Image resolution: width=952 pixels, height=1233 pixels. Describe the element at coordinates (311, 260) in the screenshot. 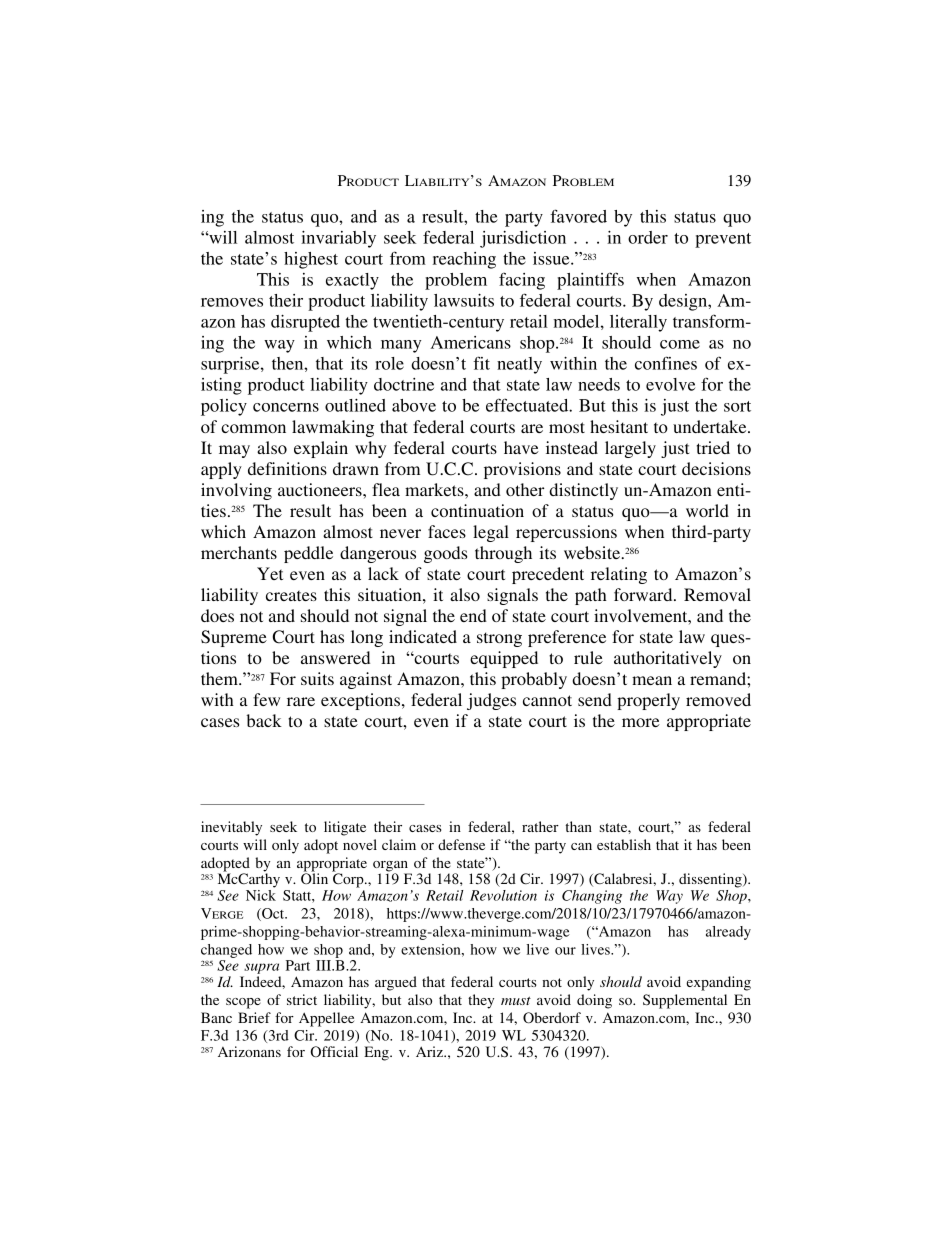

I see `highest` at that location.
